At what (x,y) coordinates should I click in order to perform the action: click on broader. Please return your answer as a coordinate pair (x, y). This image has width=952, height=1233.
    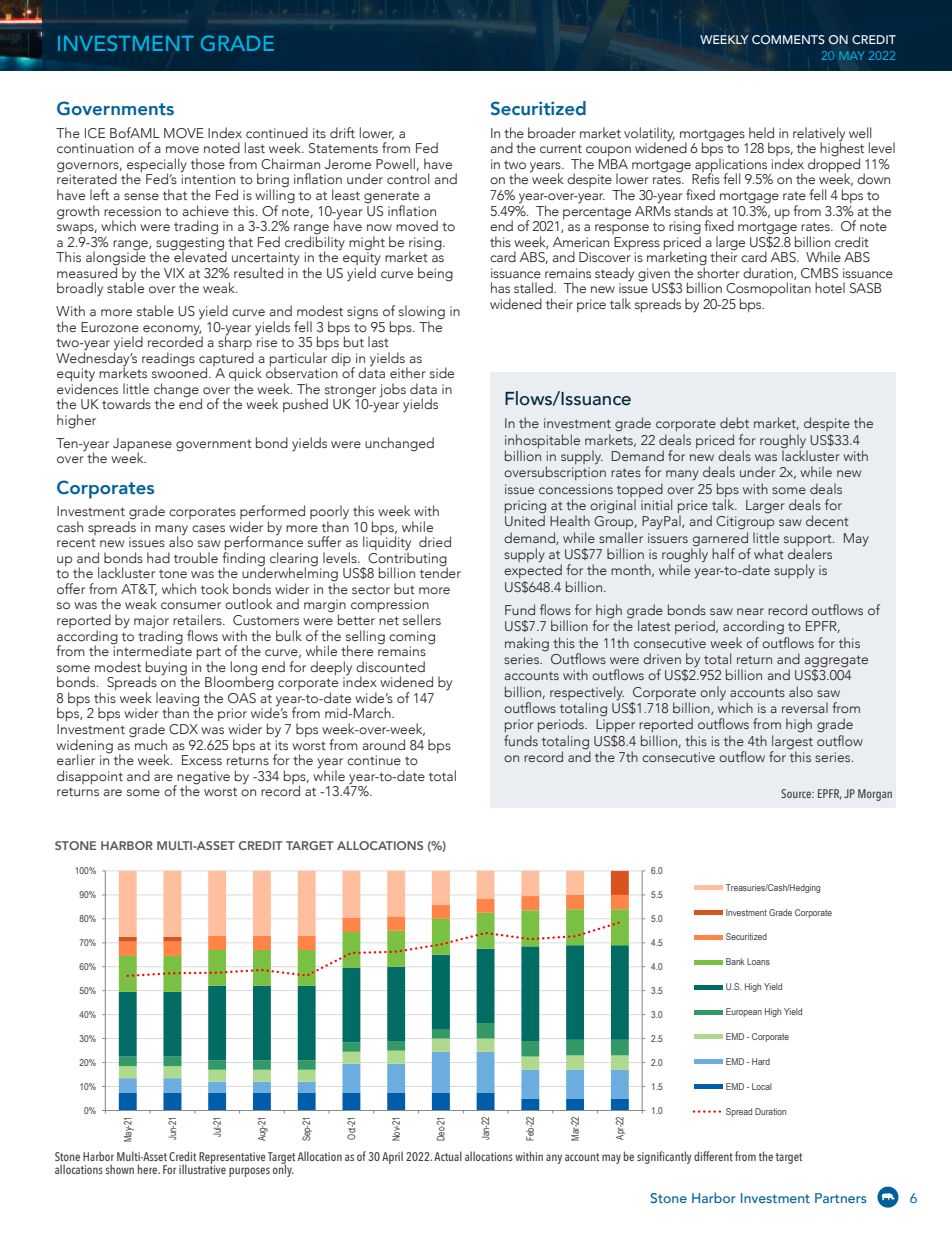
    Looking at the image, I should click on (552, 132).
